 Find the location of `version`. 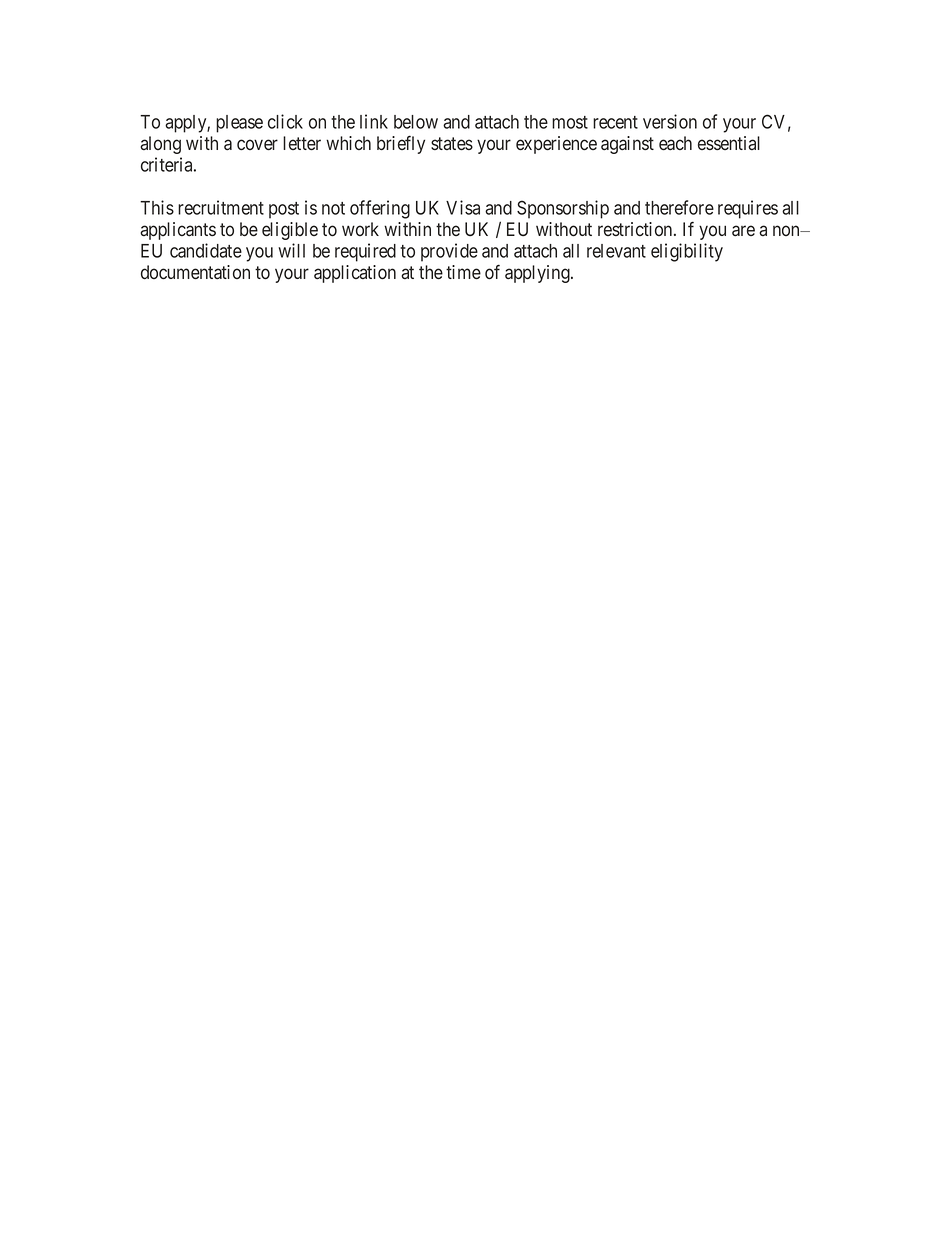

version is located at coordinates (670, 121).
